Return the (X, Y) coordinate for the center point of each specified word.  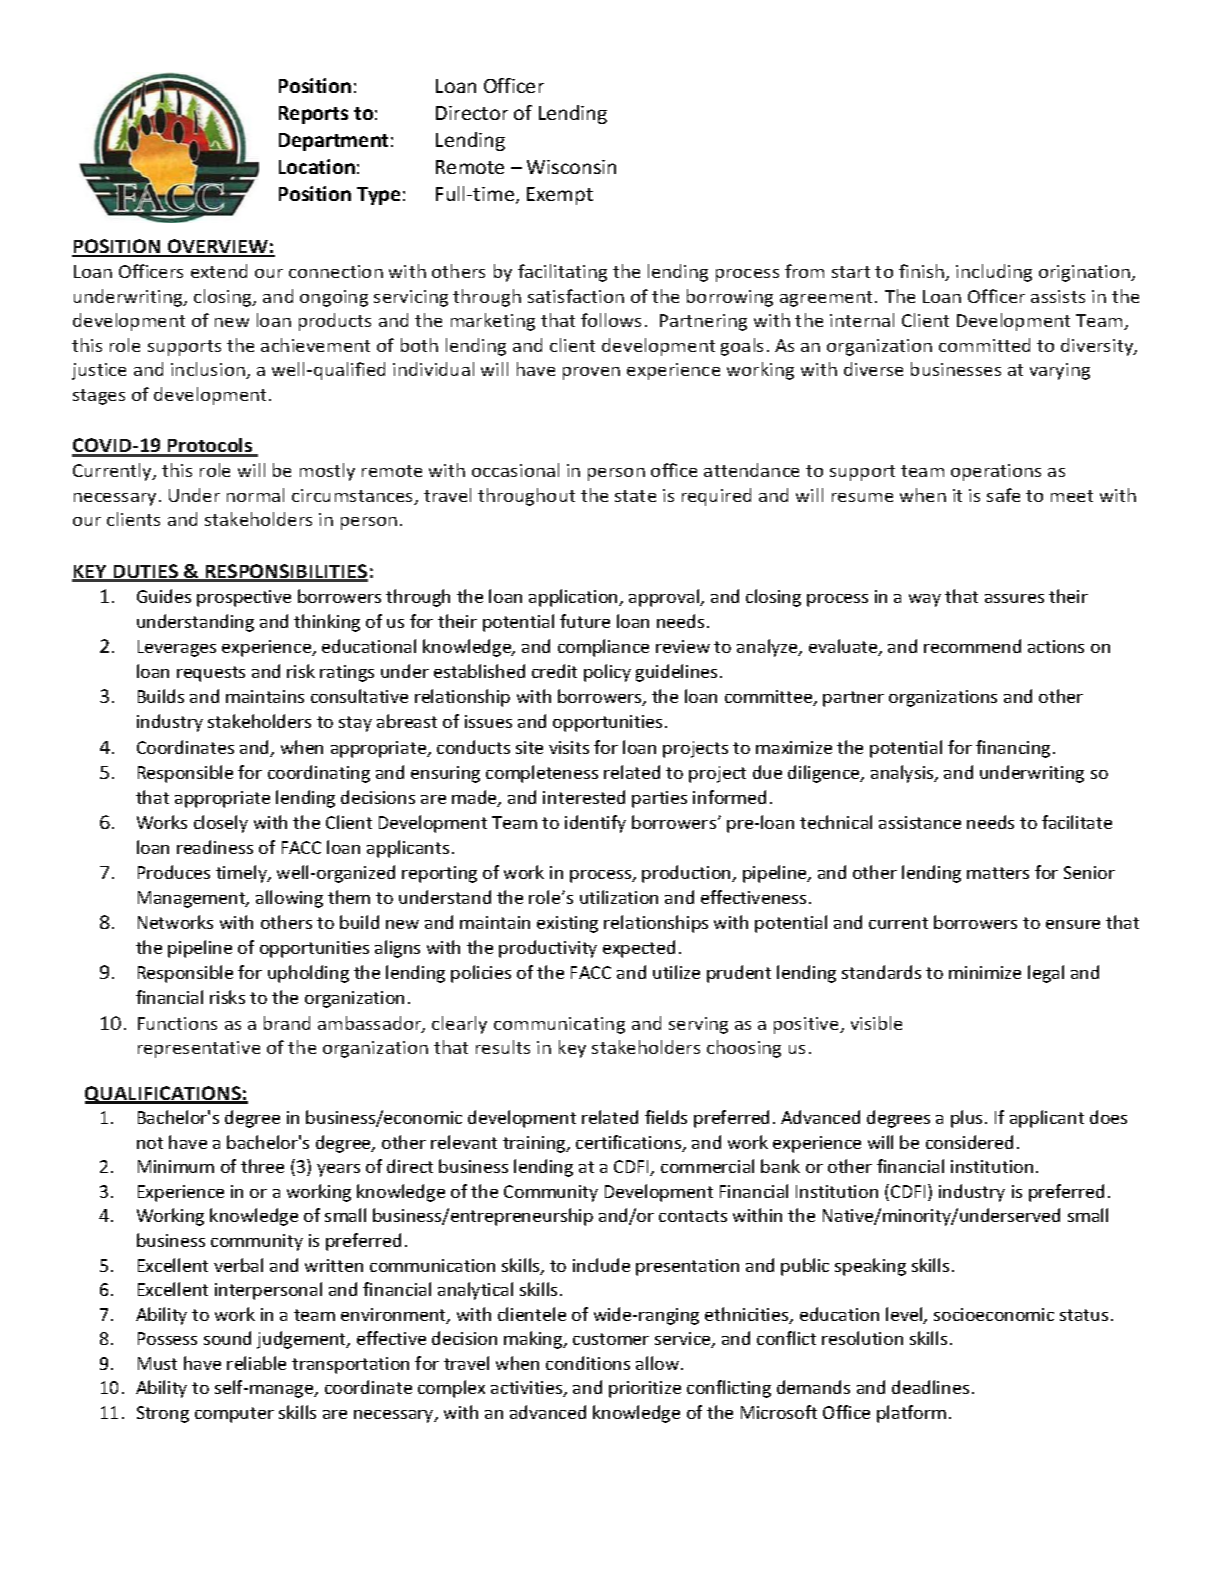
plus (968, 1119)
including (994, 273)
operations (996, 472)
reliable (256, 1363)
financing (1013, 749)
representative (199, 1049)
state (635, 496)
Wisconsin (571, 167)
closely (221, 824)
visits (569, 747)
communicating (559, 1025)
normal (255, 495)
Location (317, 166)
